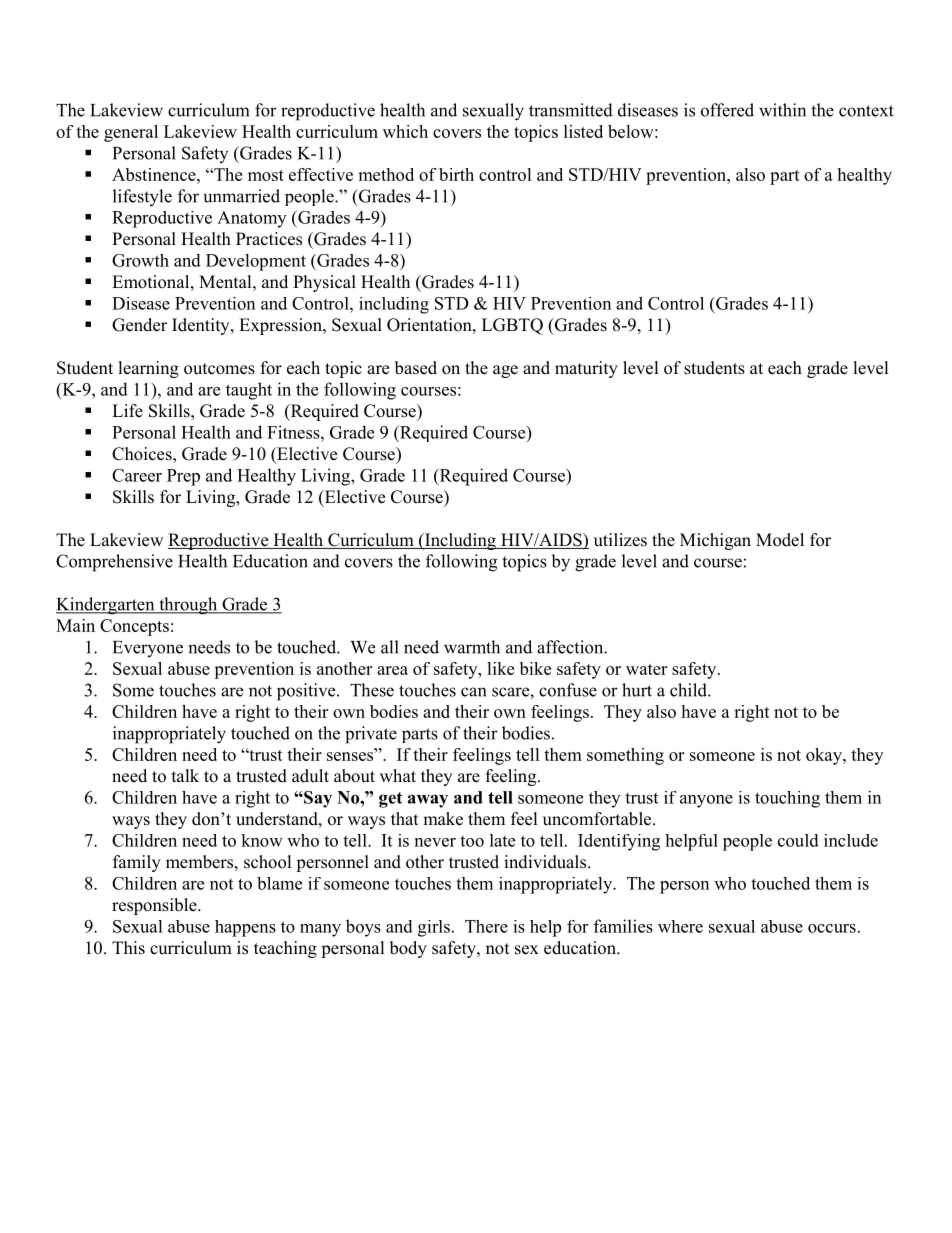 The width and height of the page is (952, 1233). Describe the element at coordinates (155, 906) in the page. I see `responsible` at that location.
